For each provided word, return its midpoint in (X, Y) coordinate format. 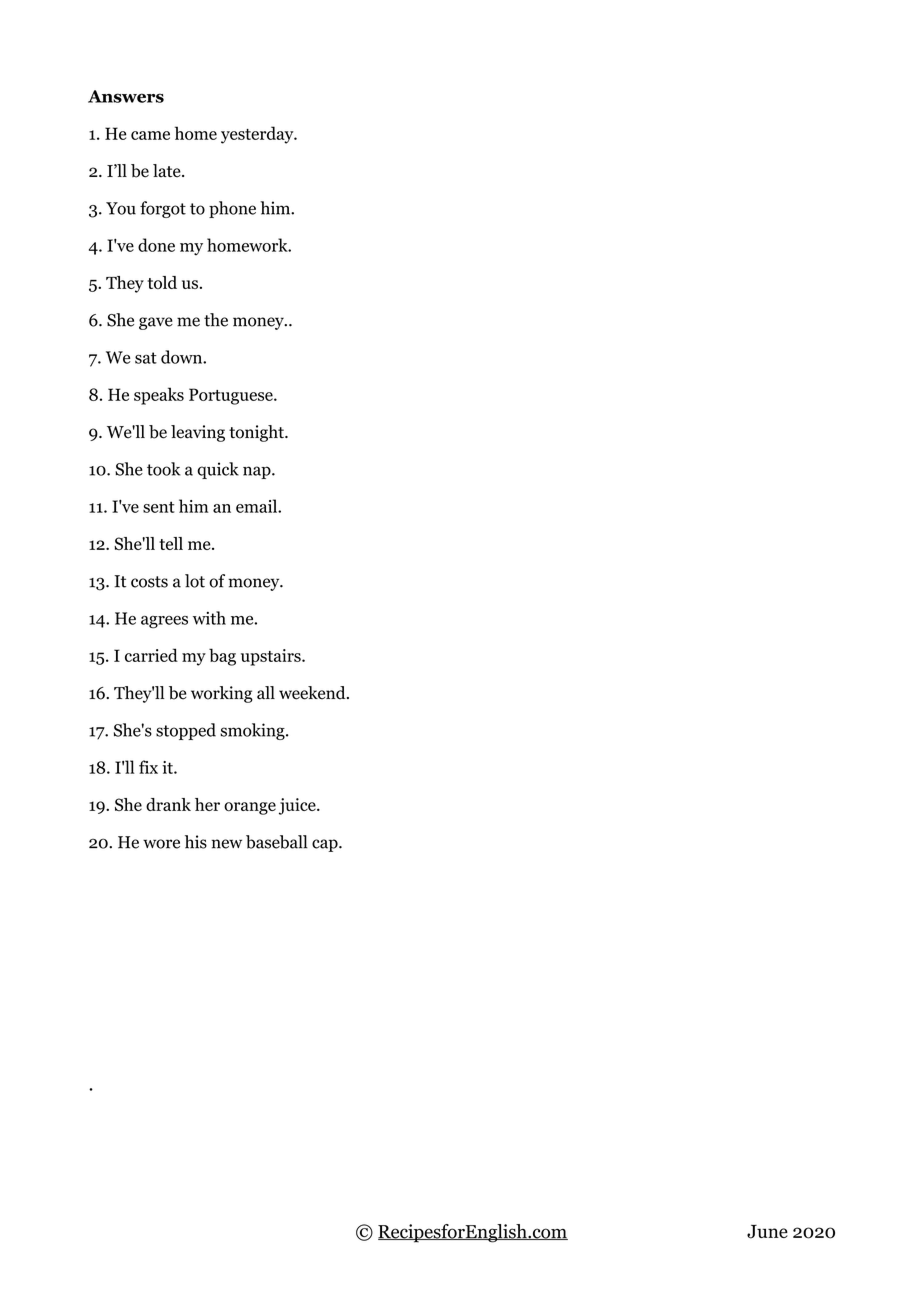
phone (232, 209)
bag (222, 657)
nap (258, 472)
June (767, 1232)
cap (326, 845)
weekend (313, 693)
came (150, 135)
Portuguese (232, 396)
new (227, 844)
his (196, 842)
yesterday (258, 135)
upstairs (272, 657)
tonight (257, 433)
